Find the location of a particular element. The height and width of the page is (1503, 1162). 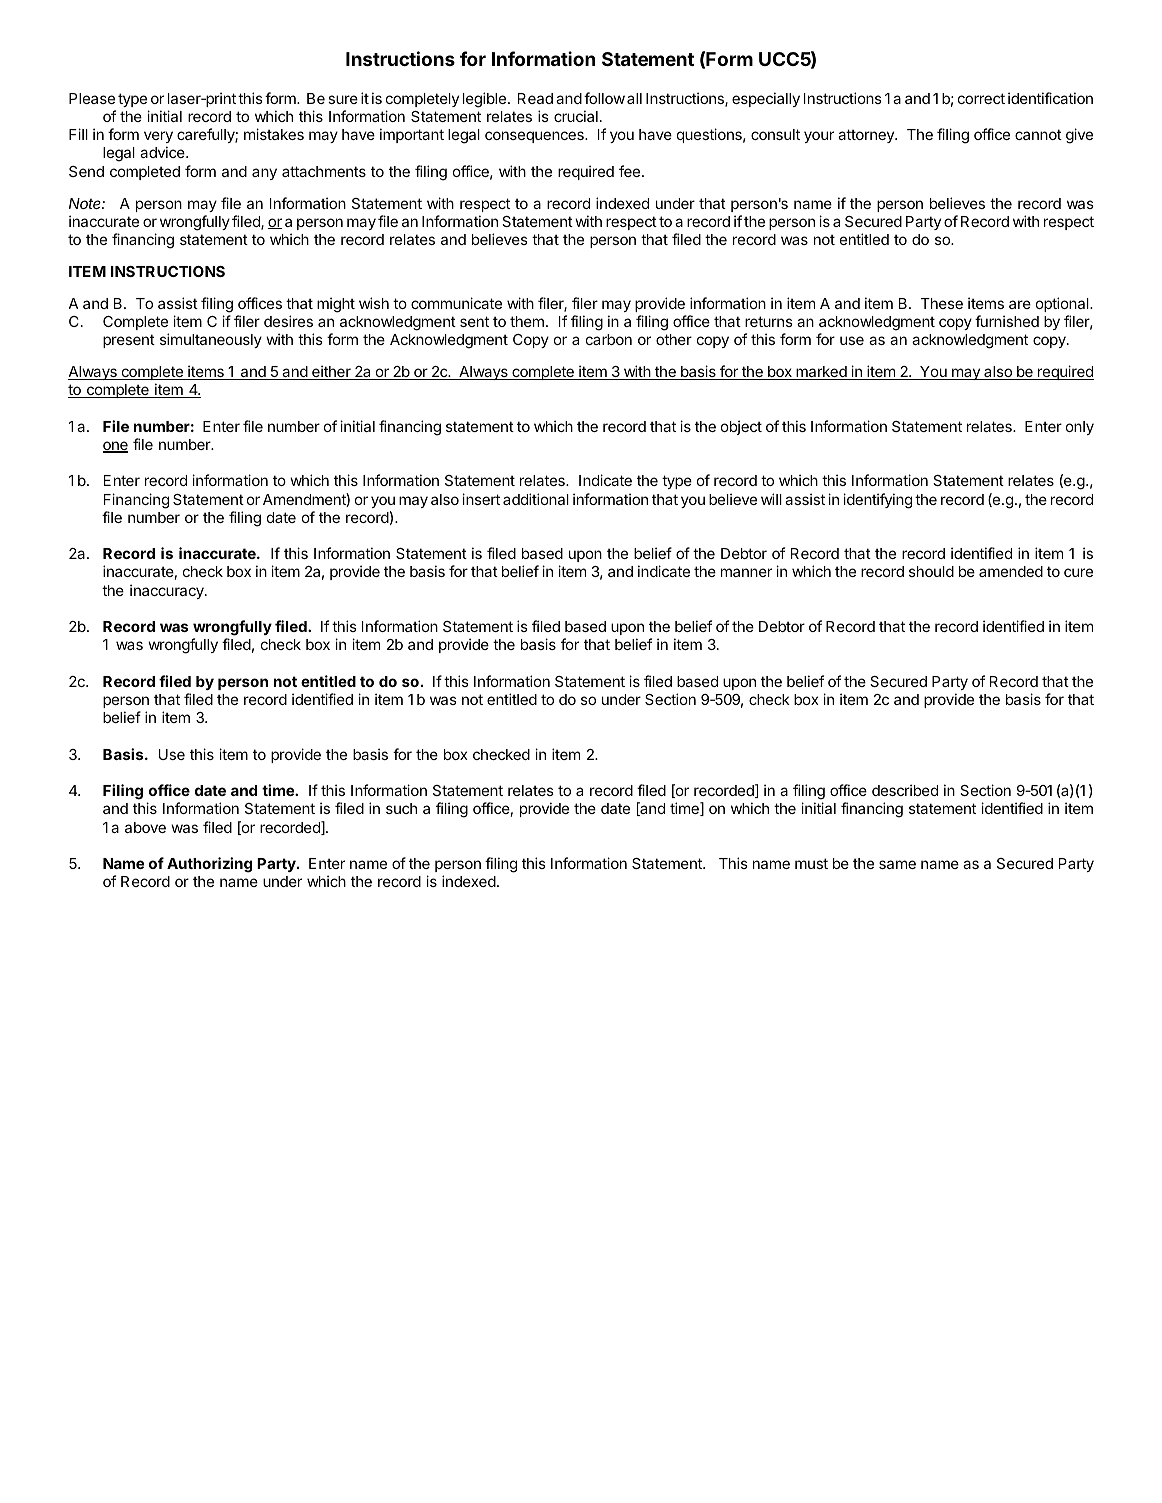

correct is located at coordinates (981, 98).
